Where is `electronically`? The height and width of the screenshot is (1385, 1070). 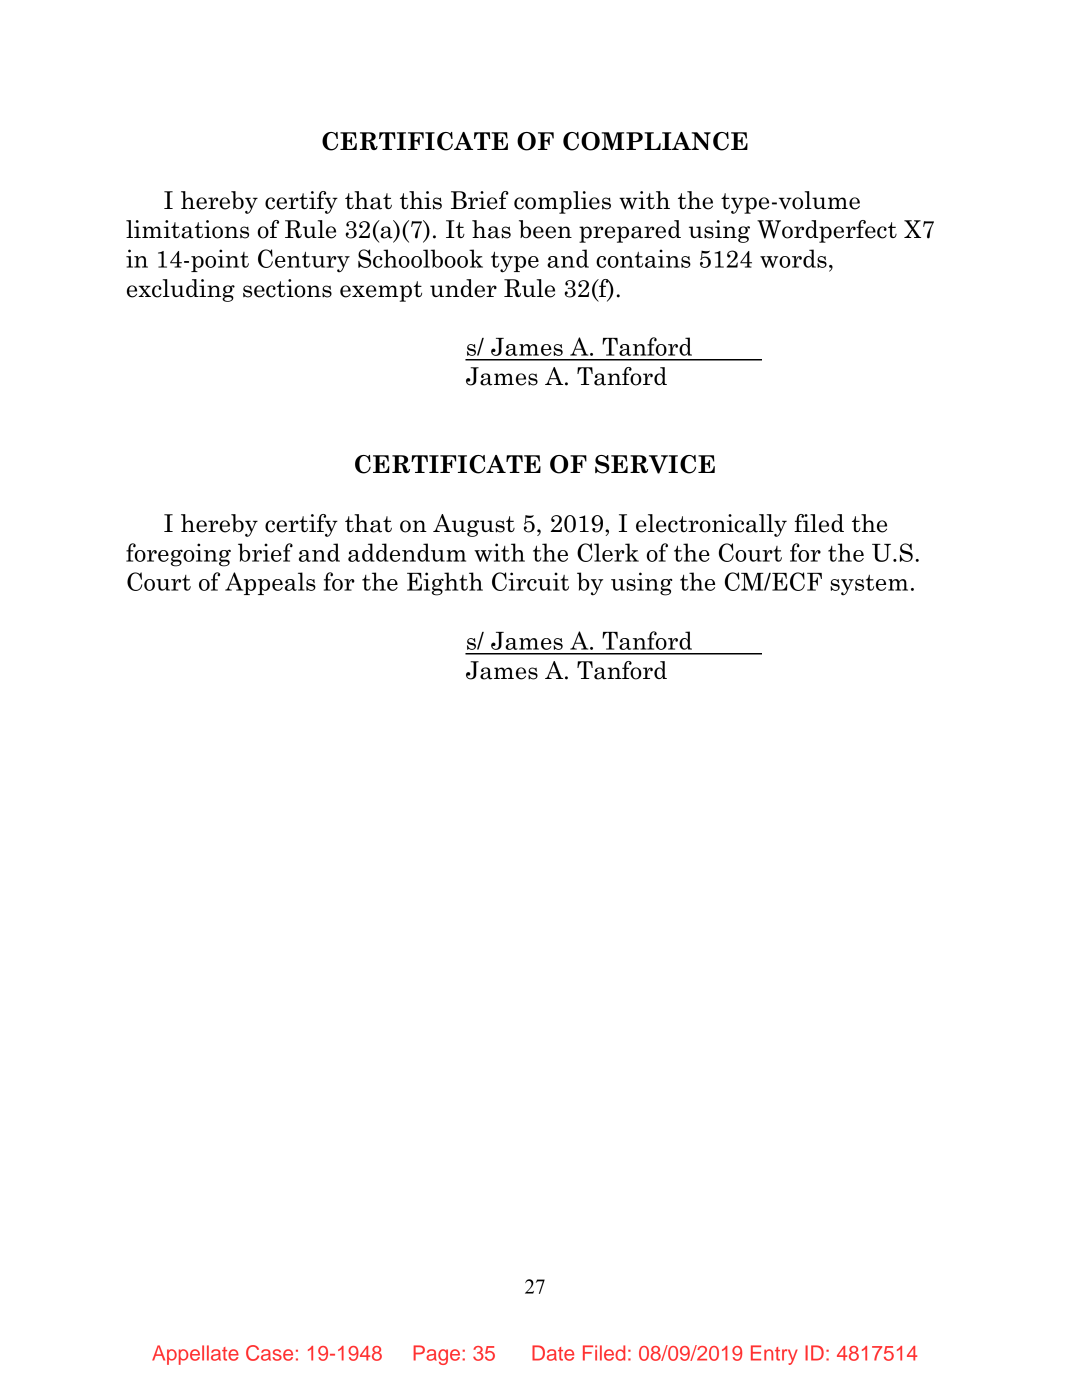 electronically is located at coordinates (711, 525).
